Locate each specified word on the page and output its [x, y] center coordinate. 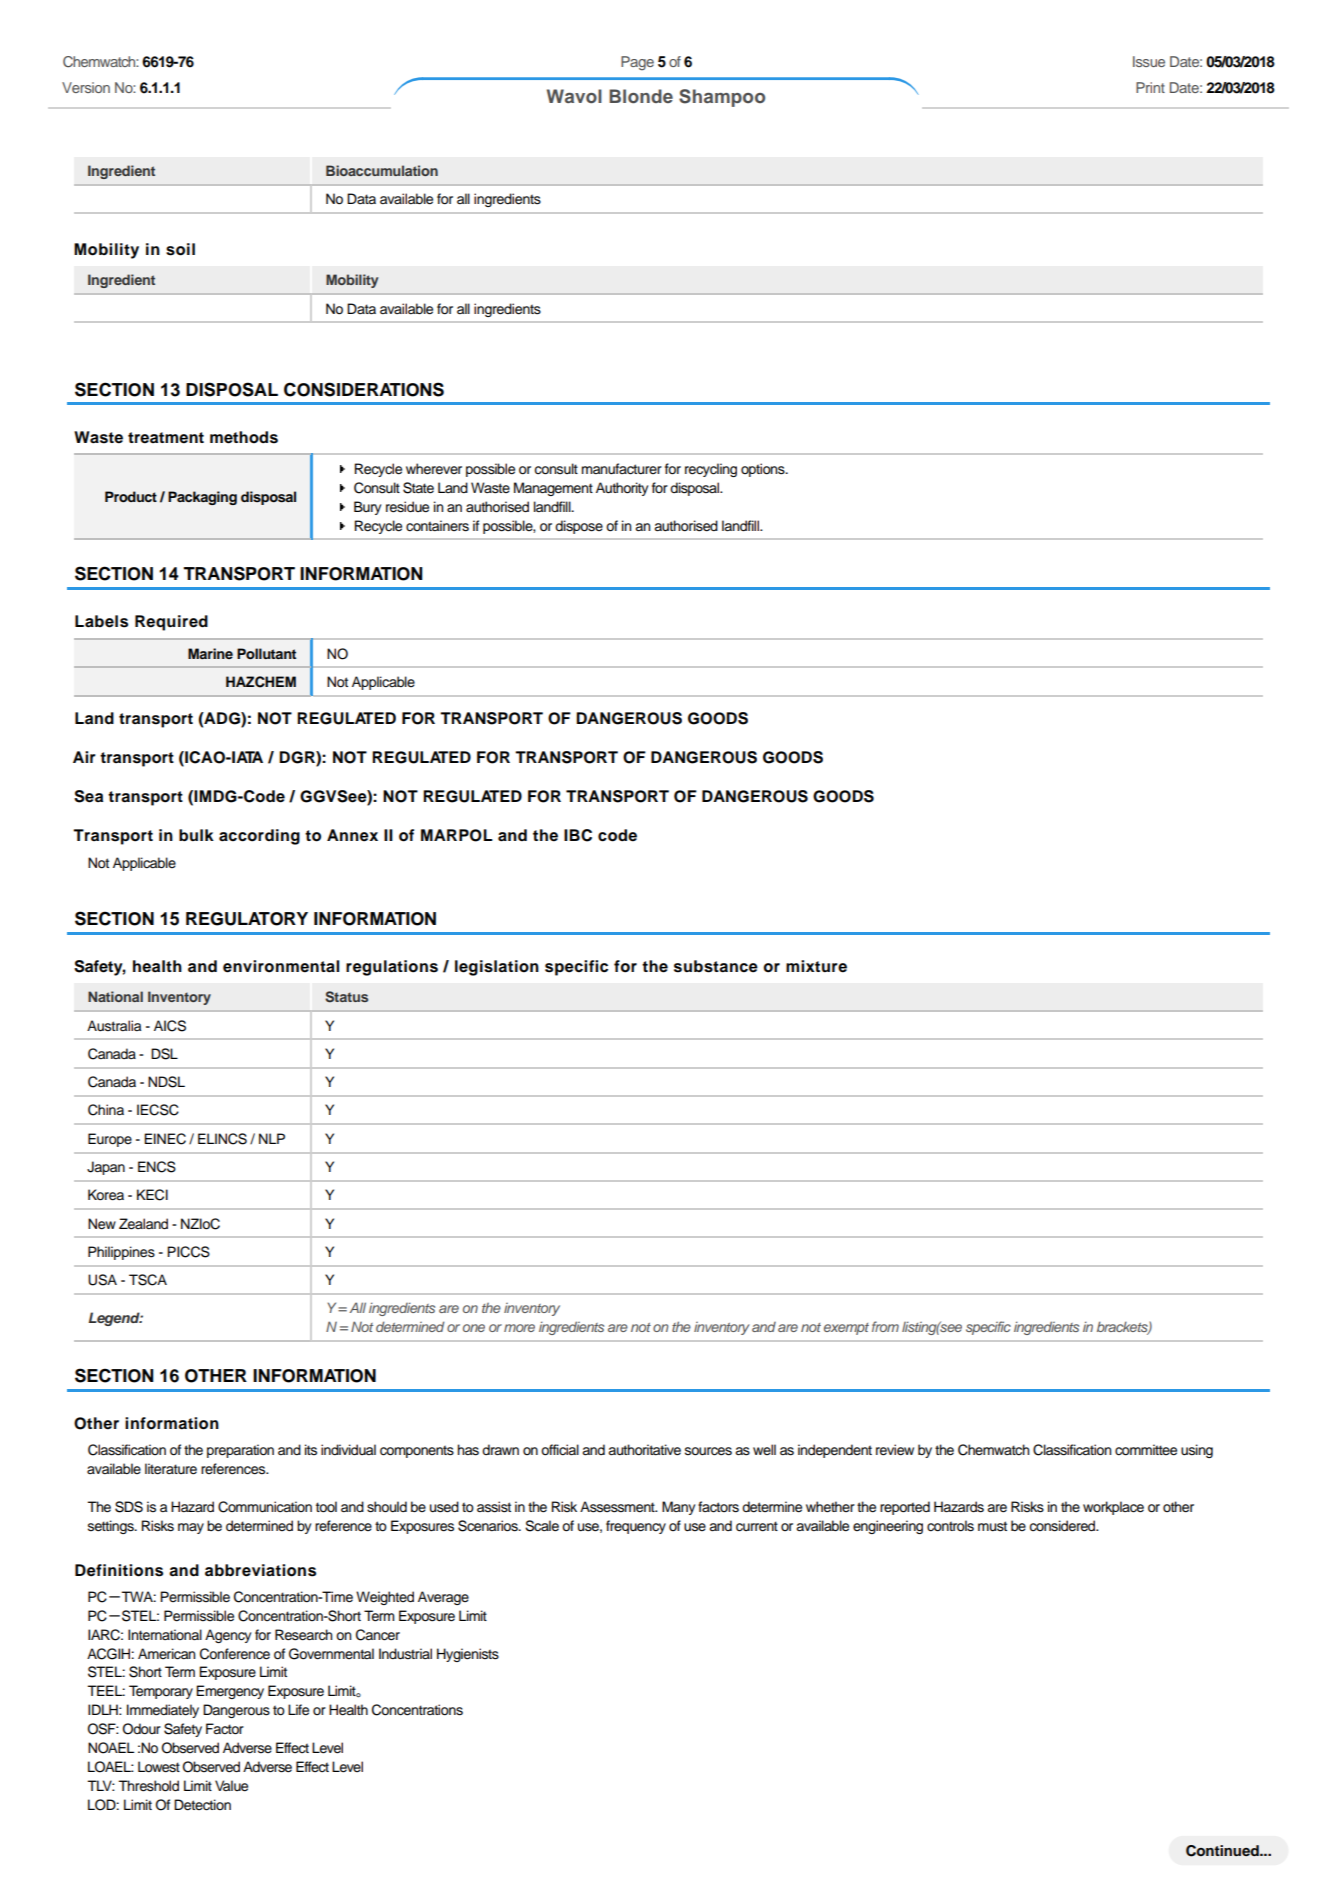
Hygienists [468, 1655]
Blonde [641, 96]
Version [86, 87]
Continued [1223, 1851]
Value [231, 1786]
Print [1150, 87]
